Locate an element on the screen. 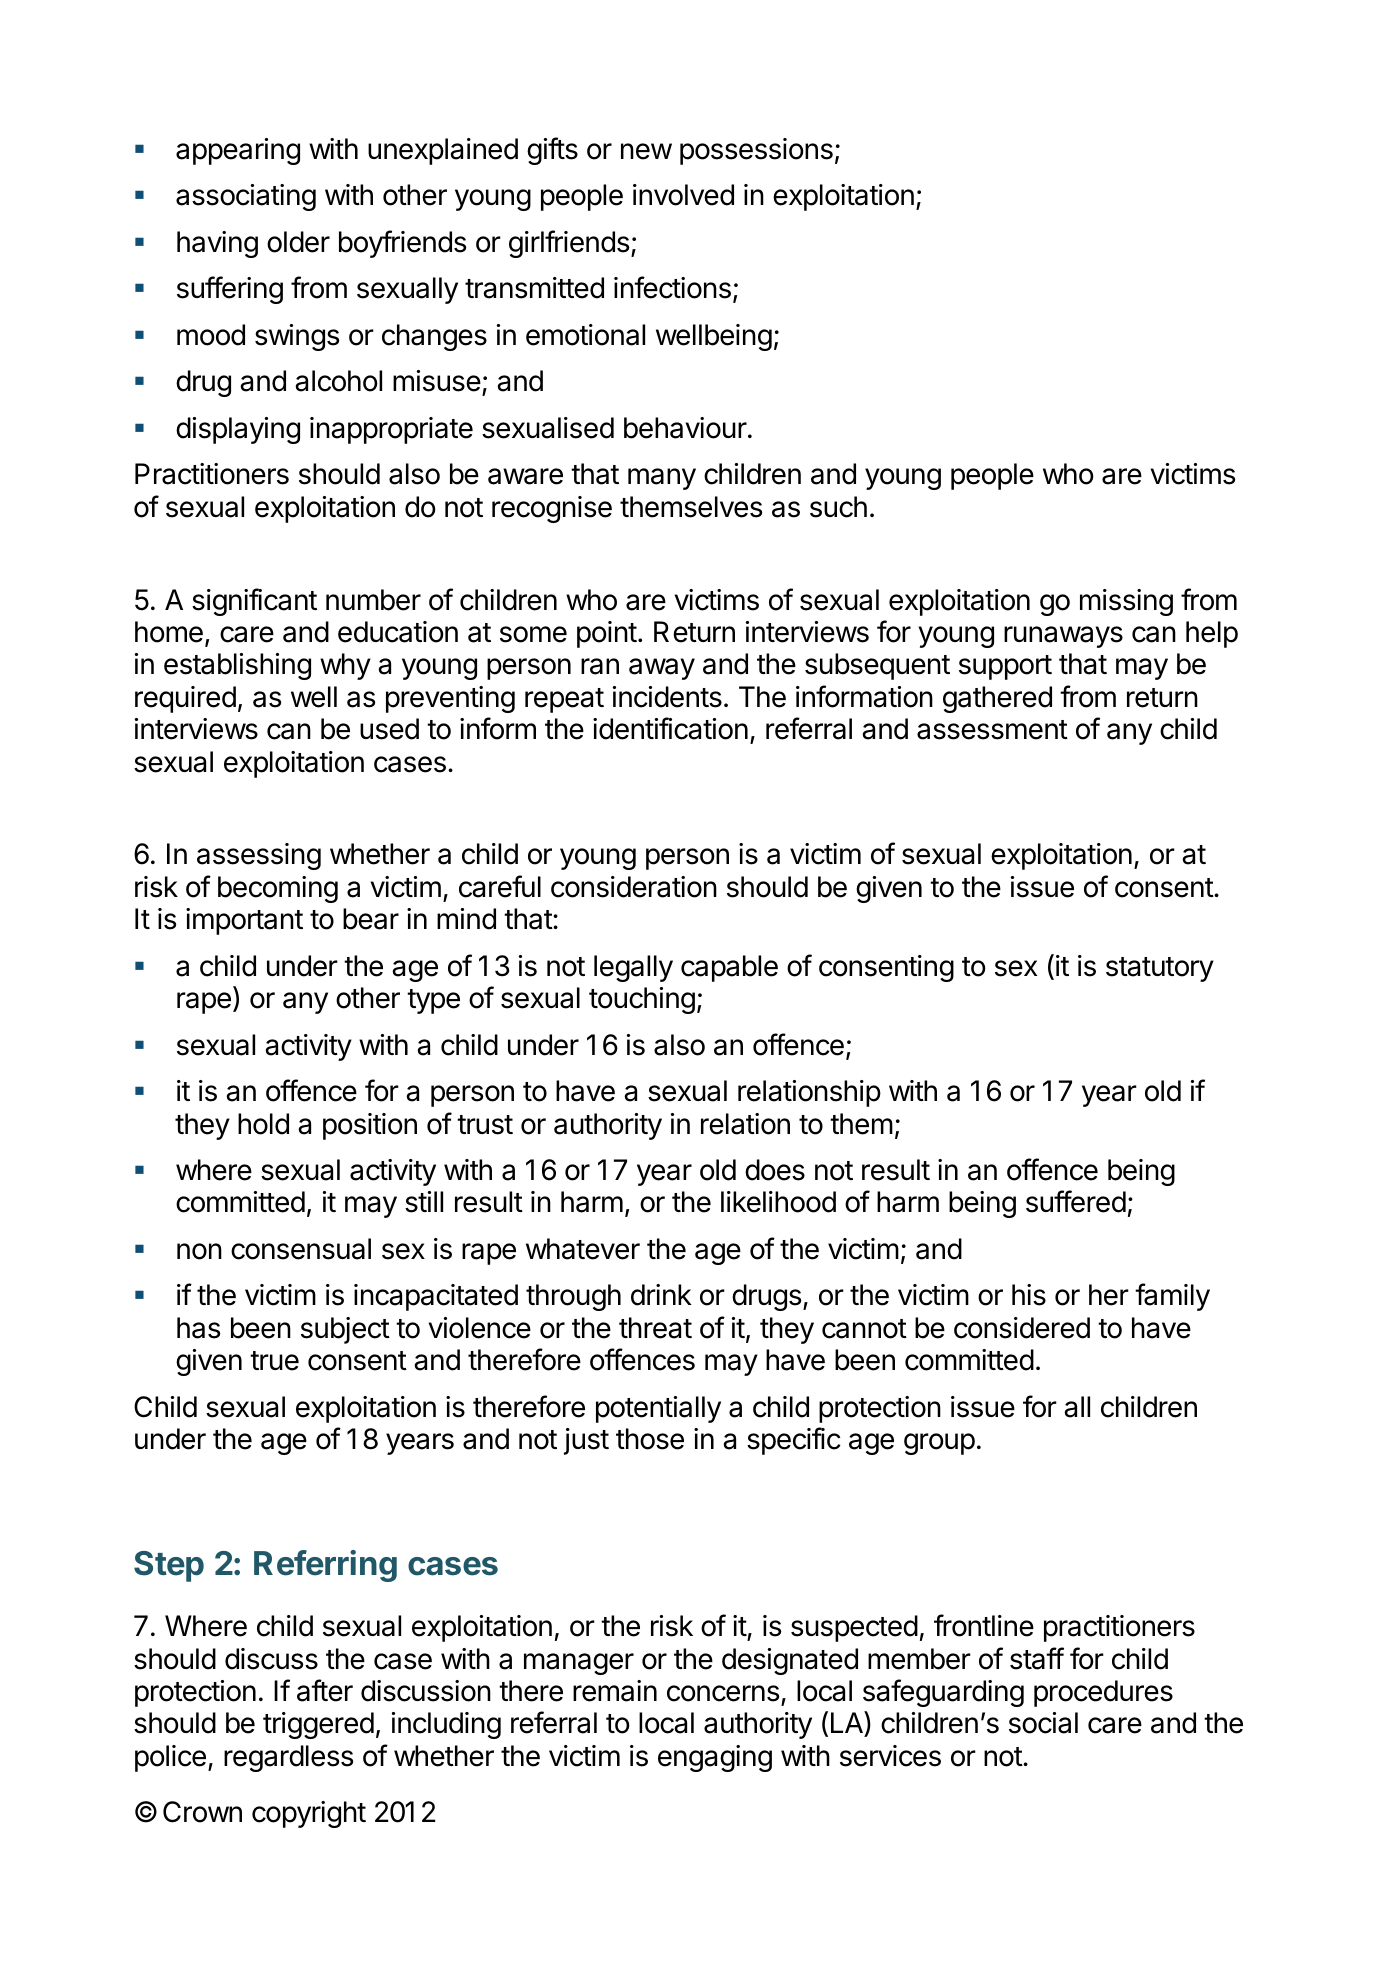 This screenshot has height=1977, width=1398. regardless is located at coordinates (288, 1758).
